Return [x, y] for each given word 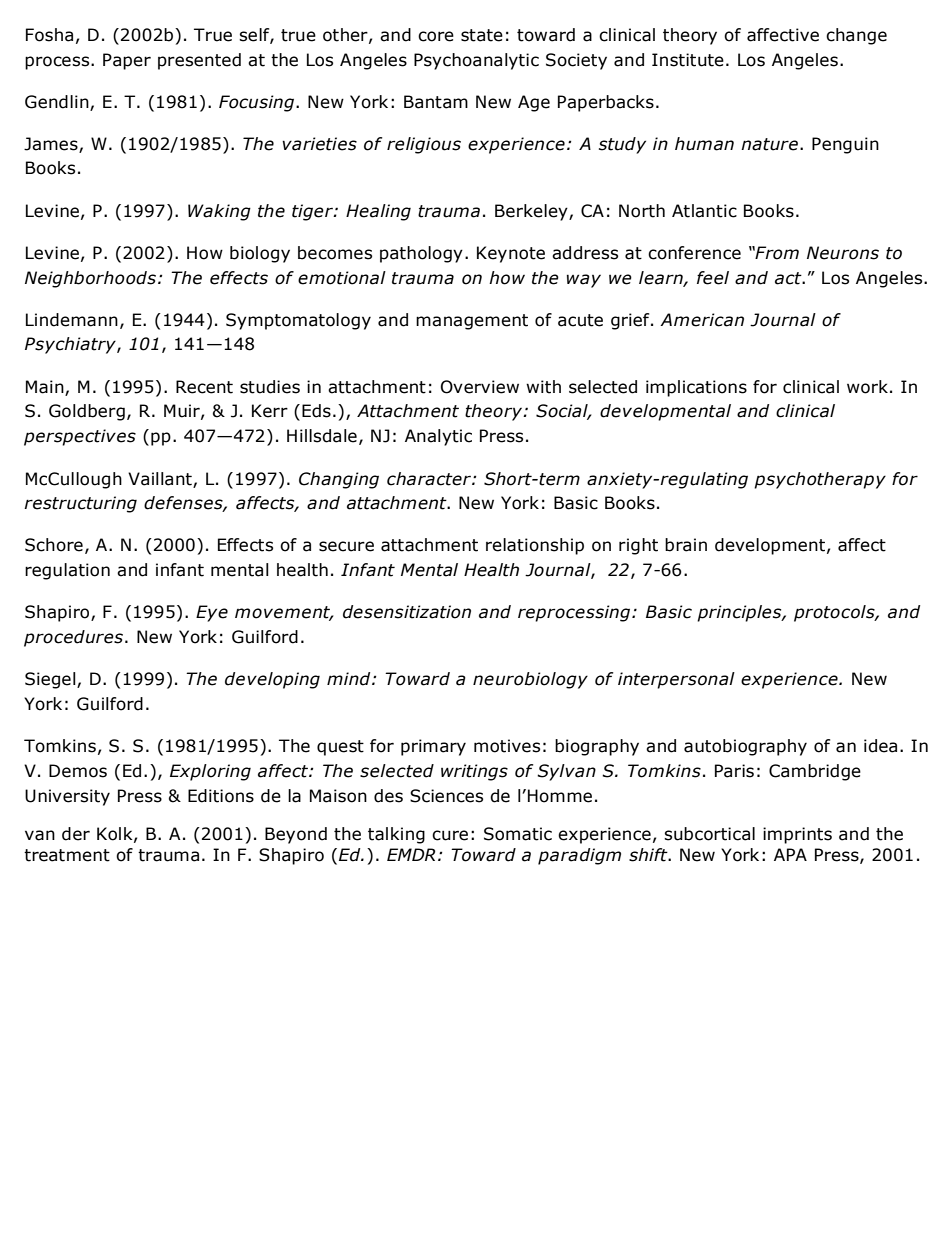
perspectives [80, 437]
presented [199, 61]
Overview [480, 387]
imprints [797, 835]
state [482, 35]
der [76, 834]
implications [696, 388]
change [856, 36]
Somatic [518, 834]
